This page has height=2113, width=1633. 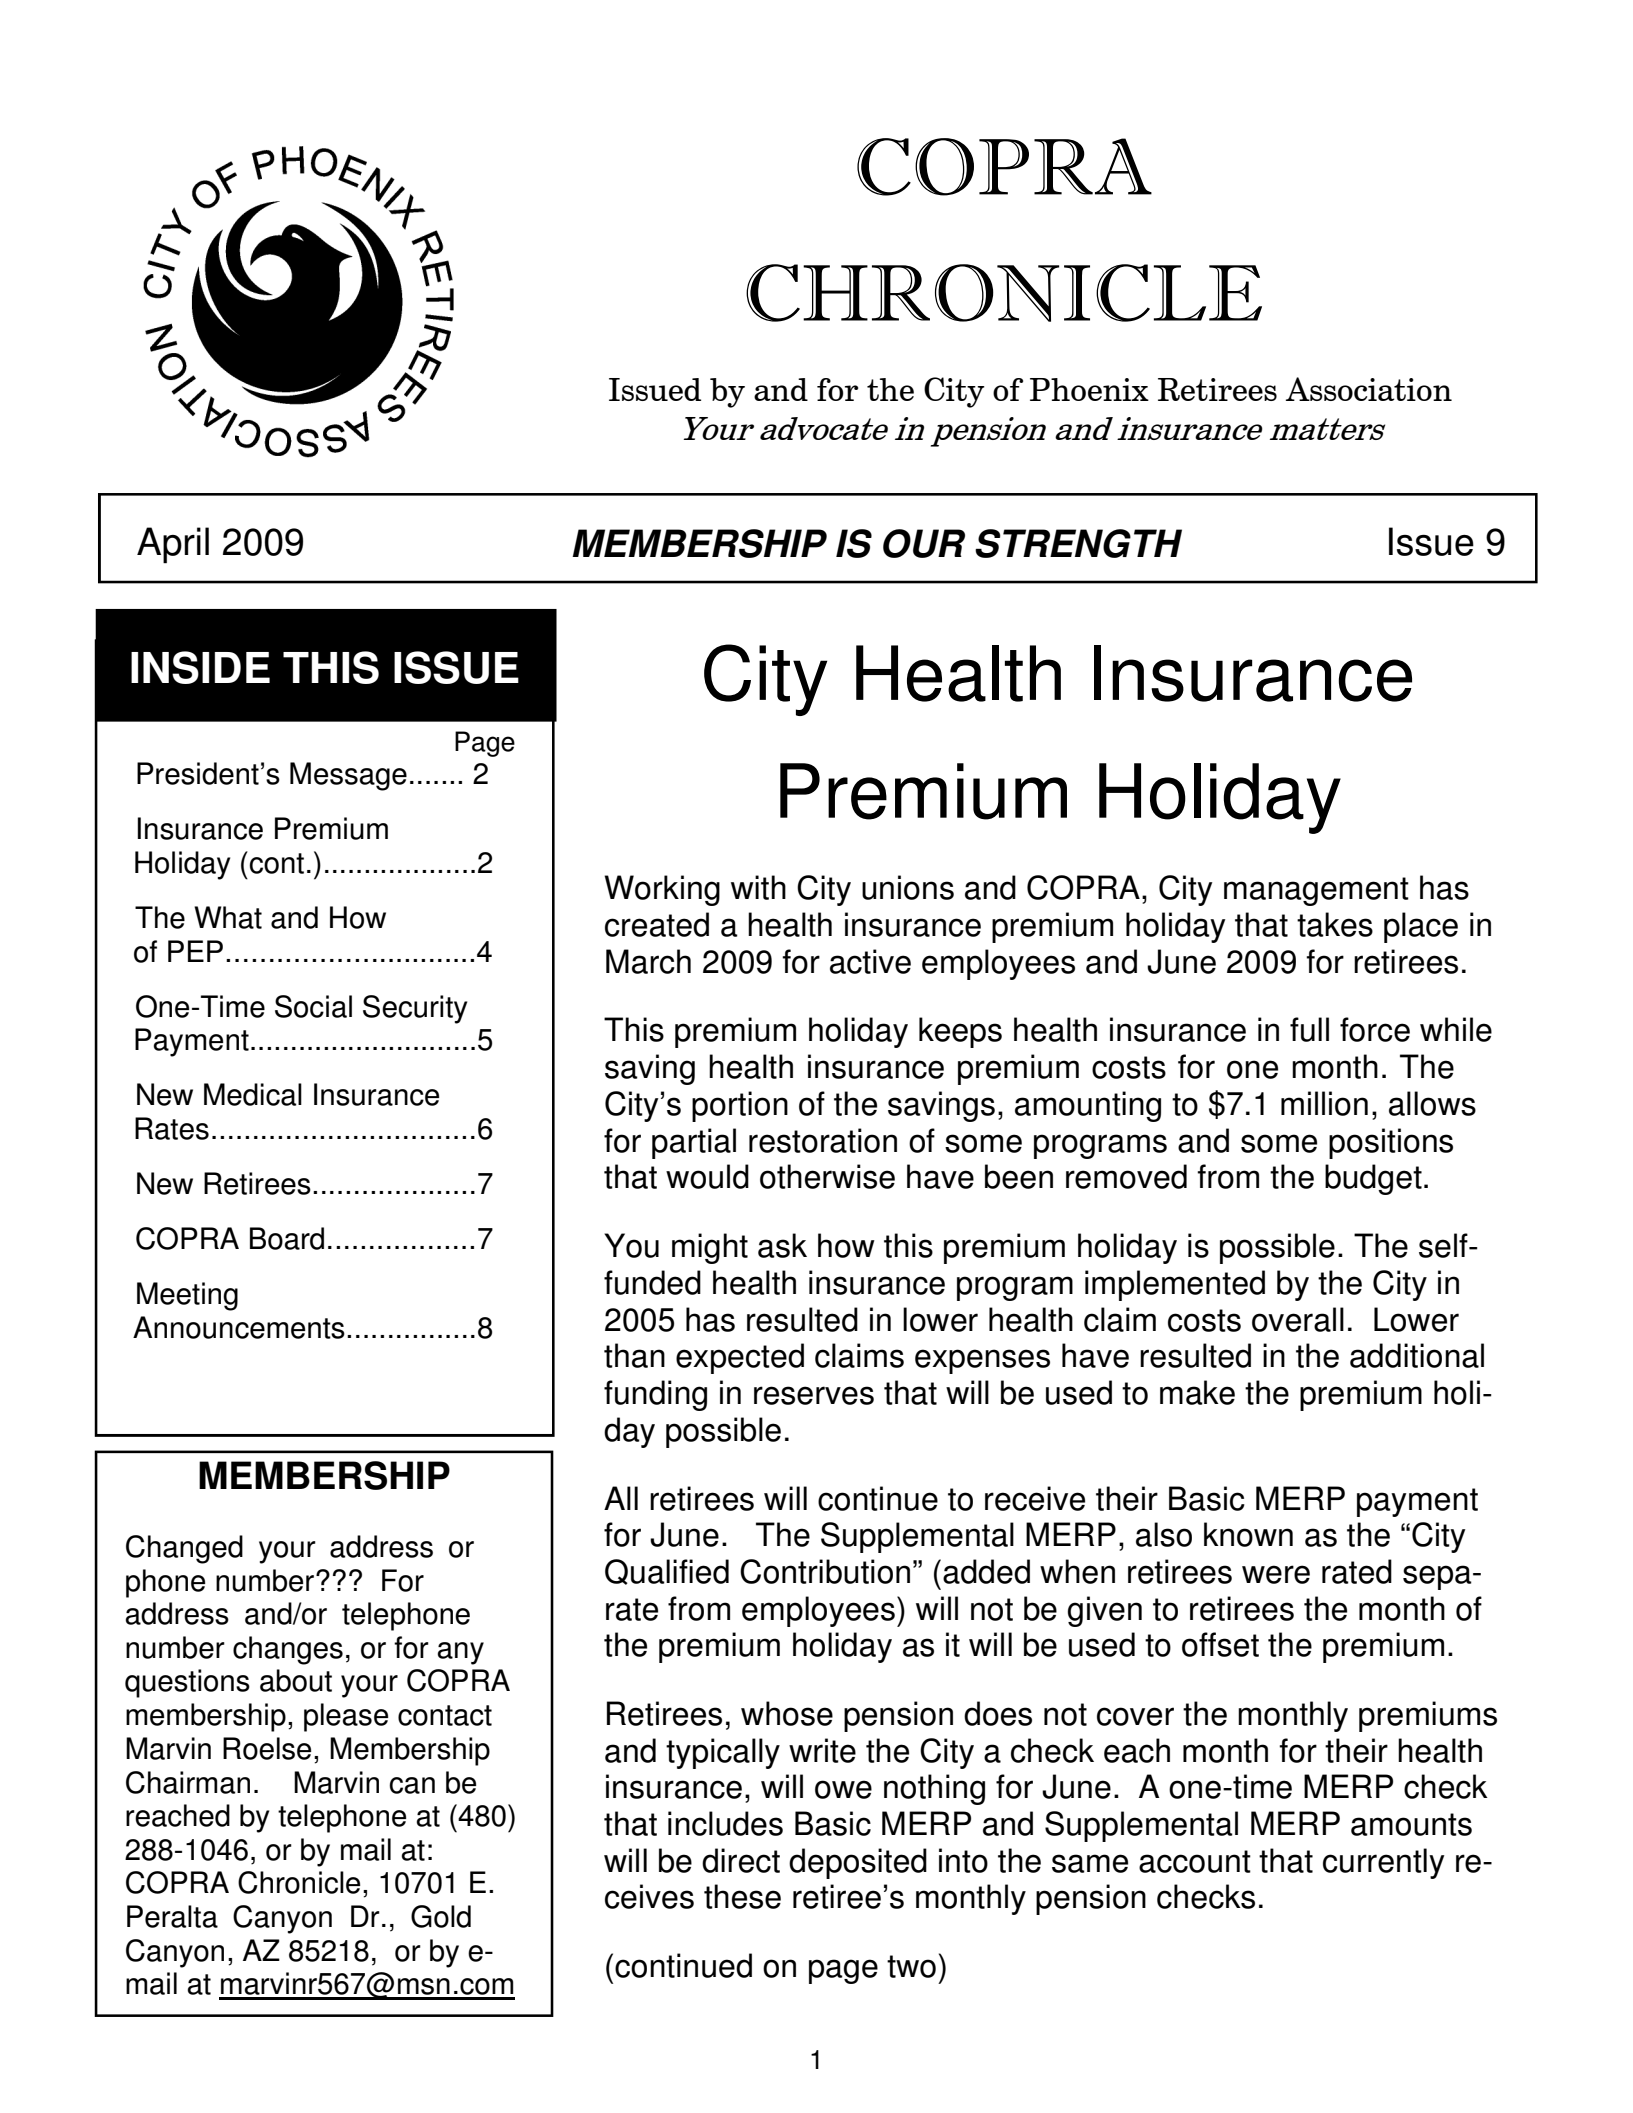 What do you see at coordinates (1089, 389) in the page?
I see `Phoenix` at bounding box center [1089, 389].
